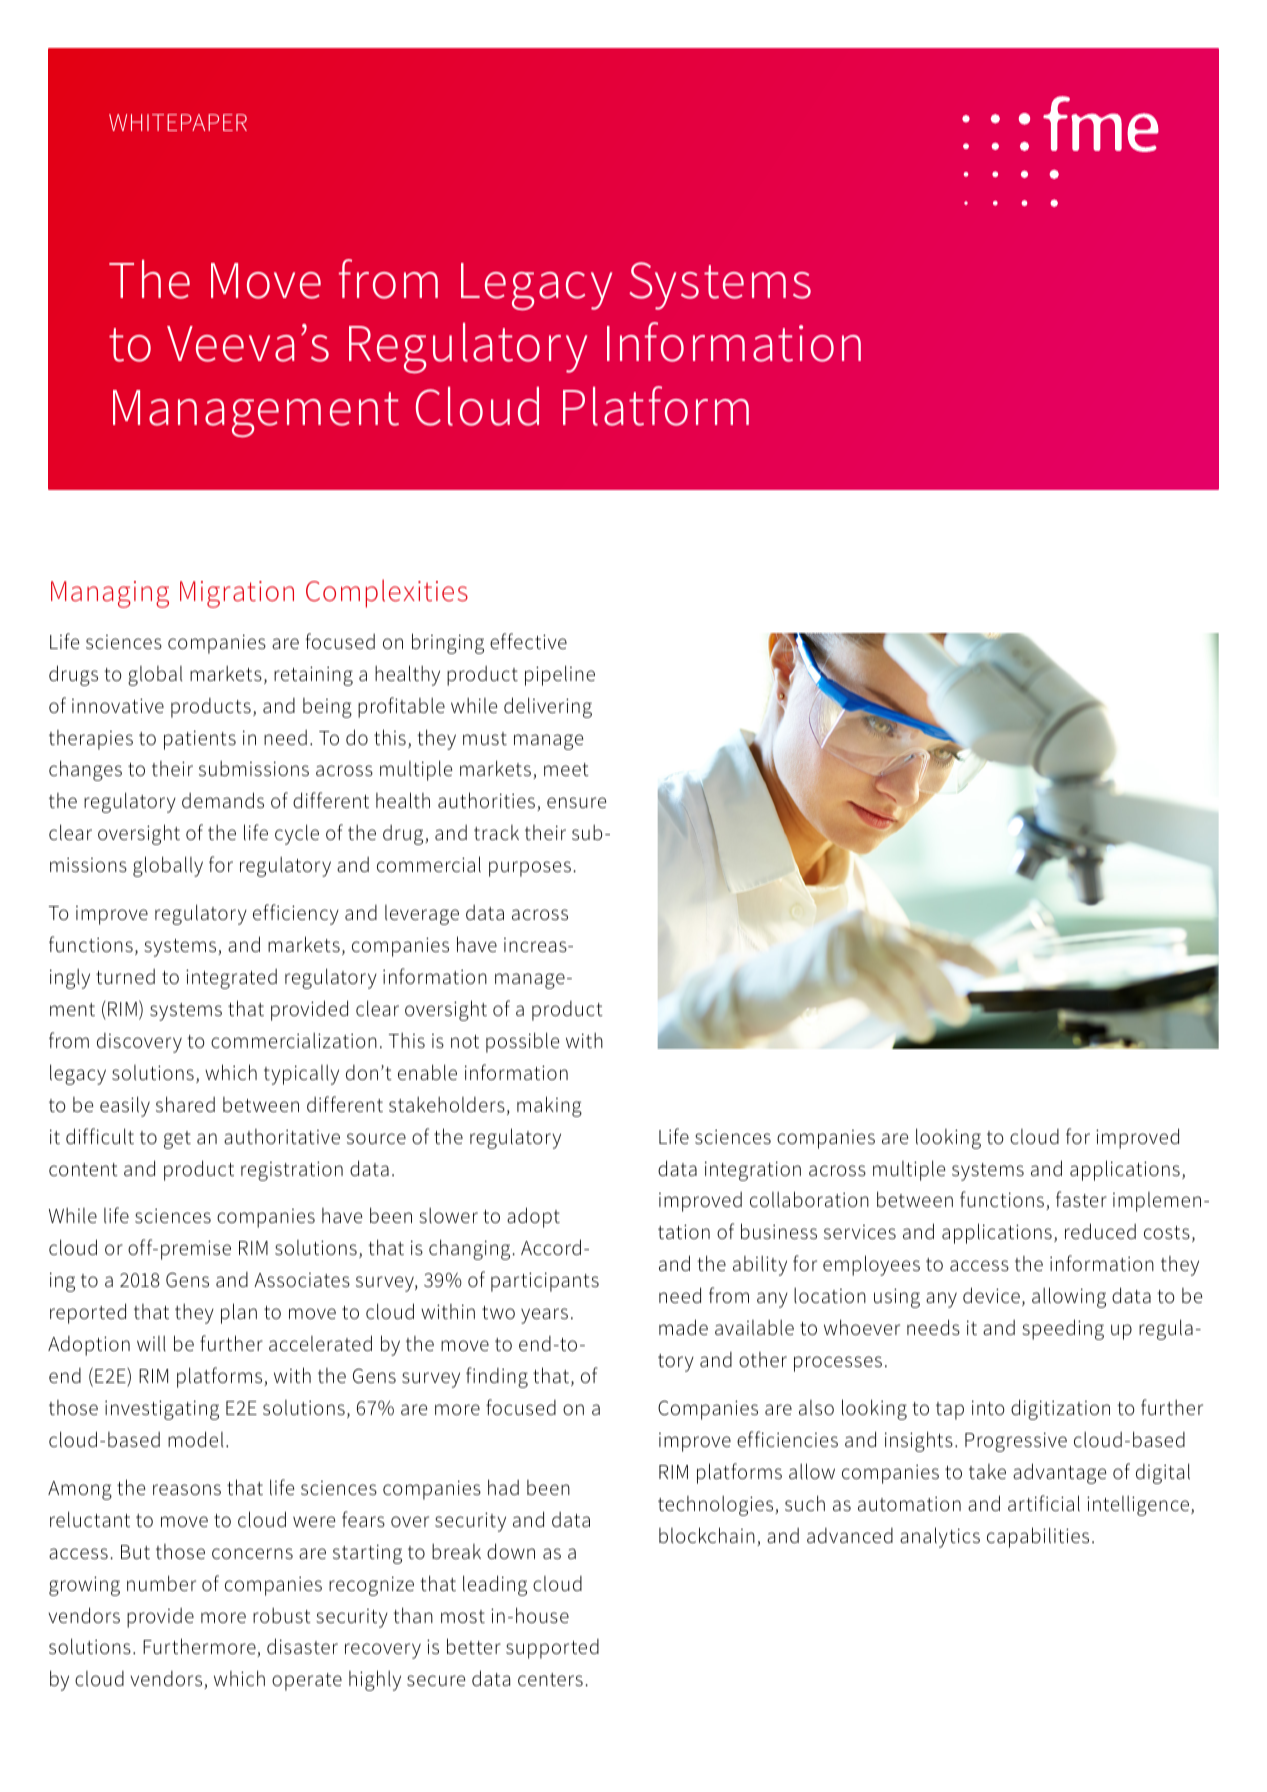  What do you see at coordinates (552, 1649) in the screenshot?
I see `supported` at bounding box center [552, 1649].
